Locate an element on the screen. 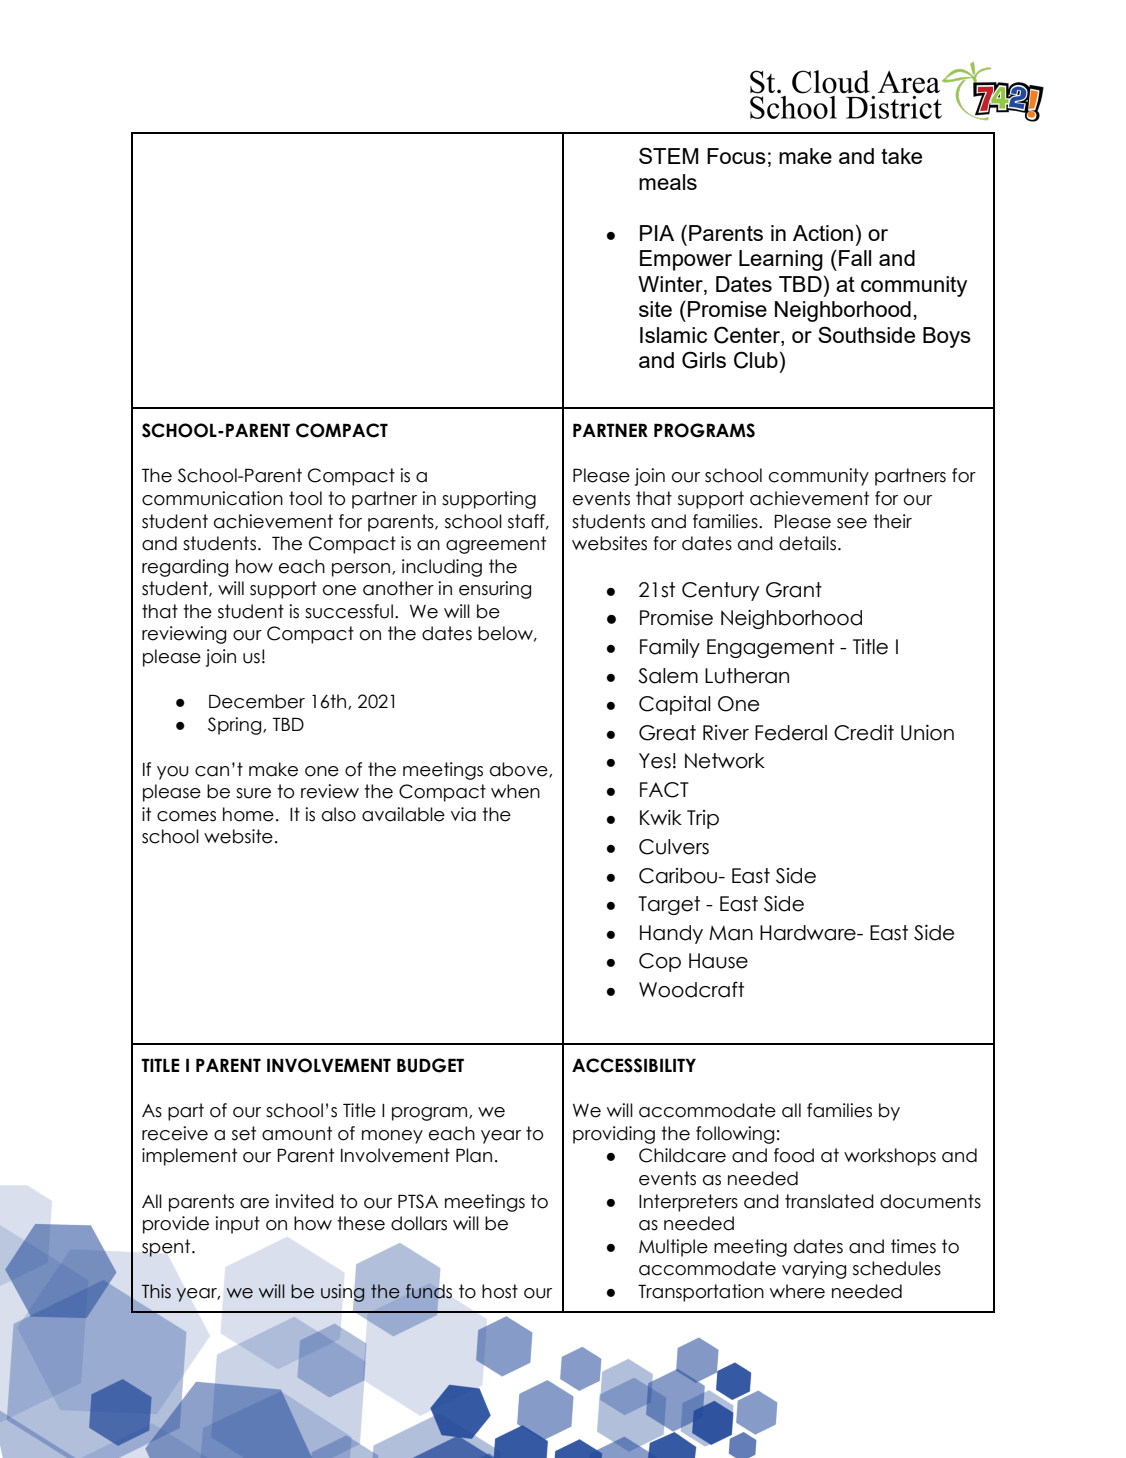 Image resolution: width=1126 pixels, height=1458 pixels. Spring is located at coordinates (236, 726).
